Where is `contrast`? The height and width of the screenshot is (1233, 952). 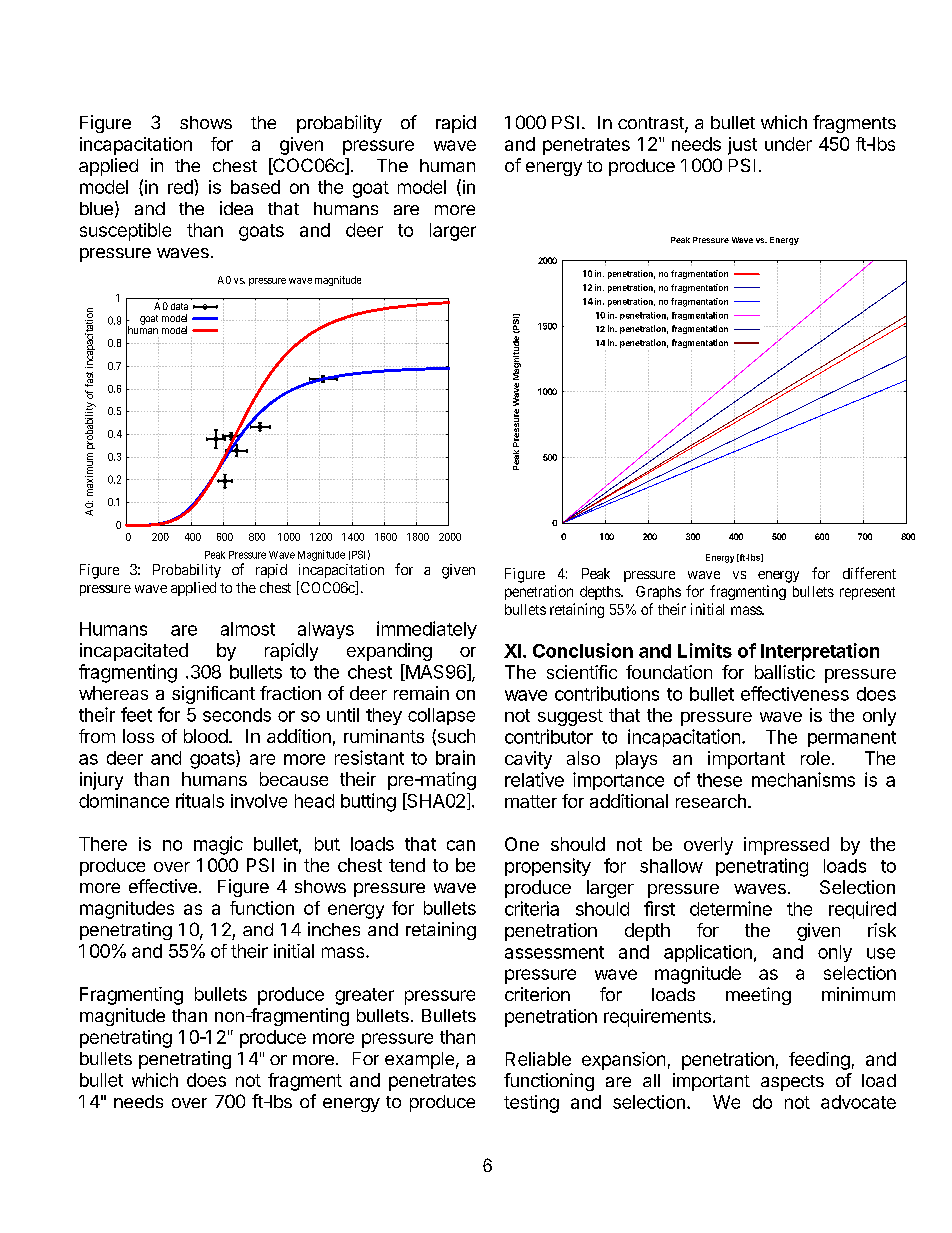 contrast is located at coordinates (652, 124).
